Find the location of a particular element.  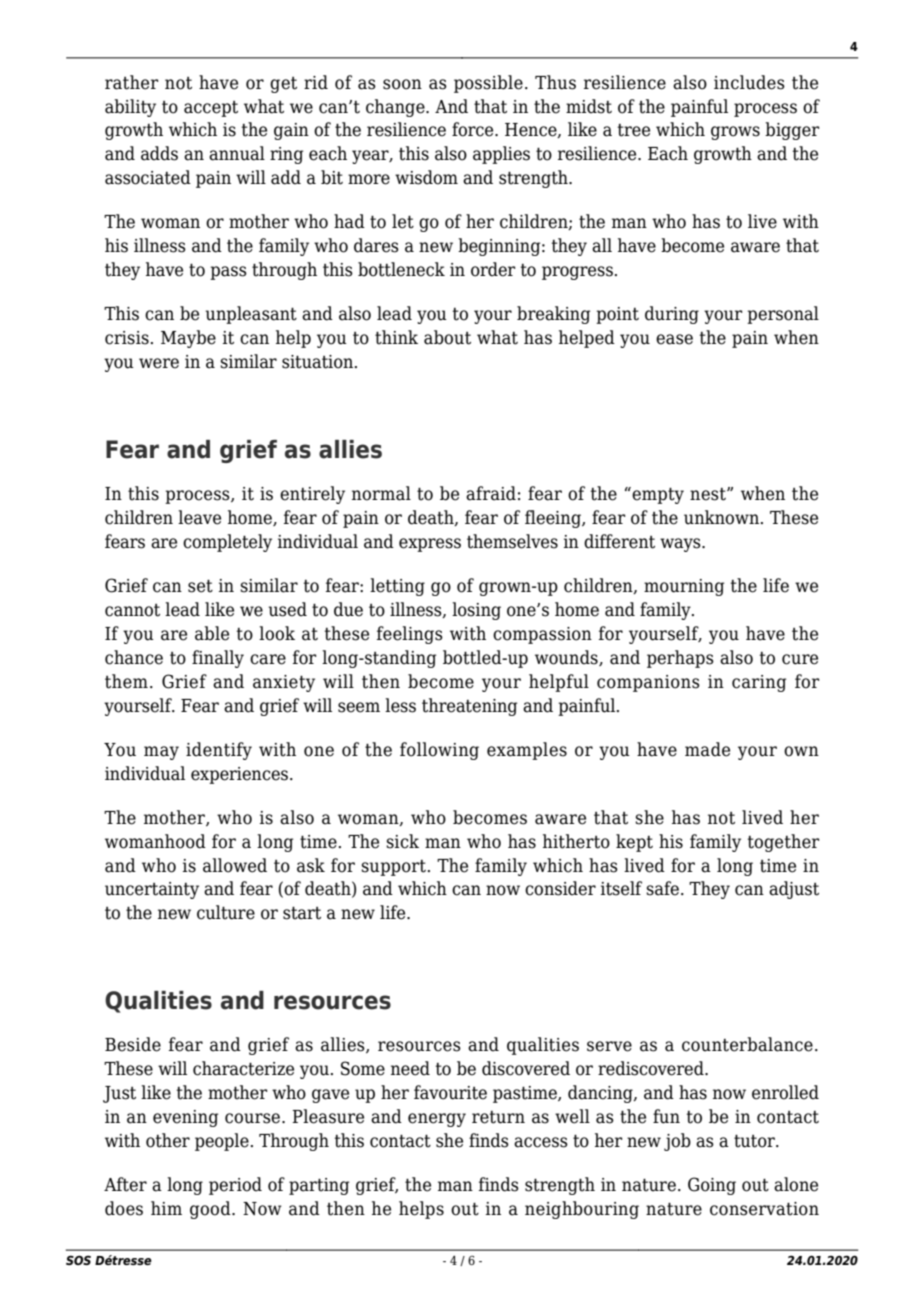

grows is located at coordinates (735, 133).
